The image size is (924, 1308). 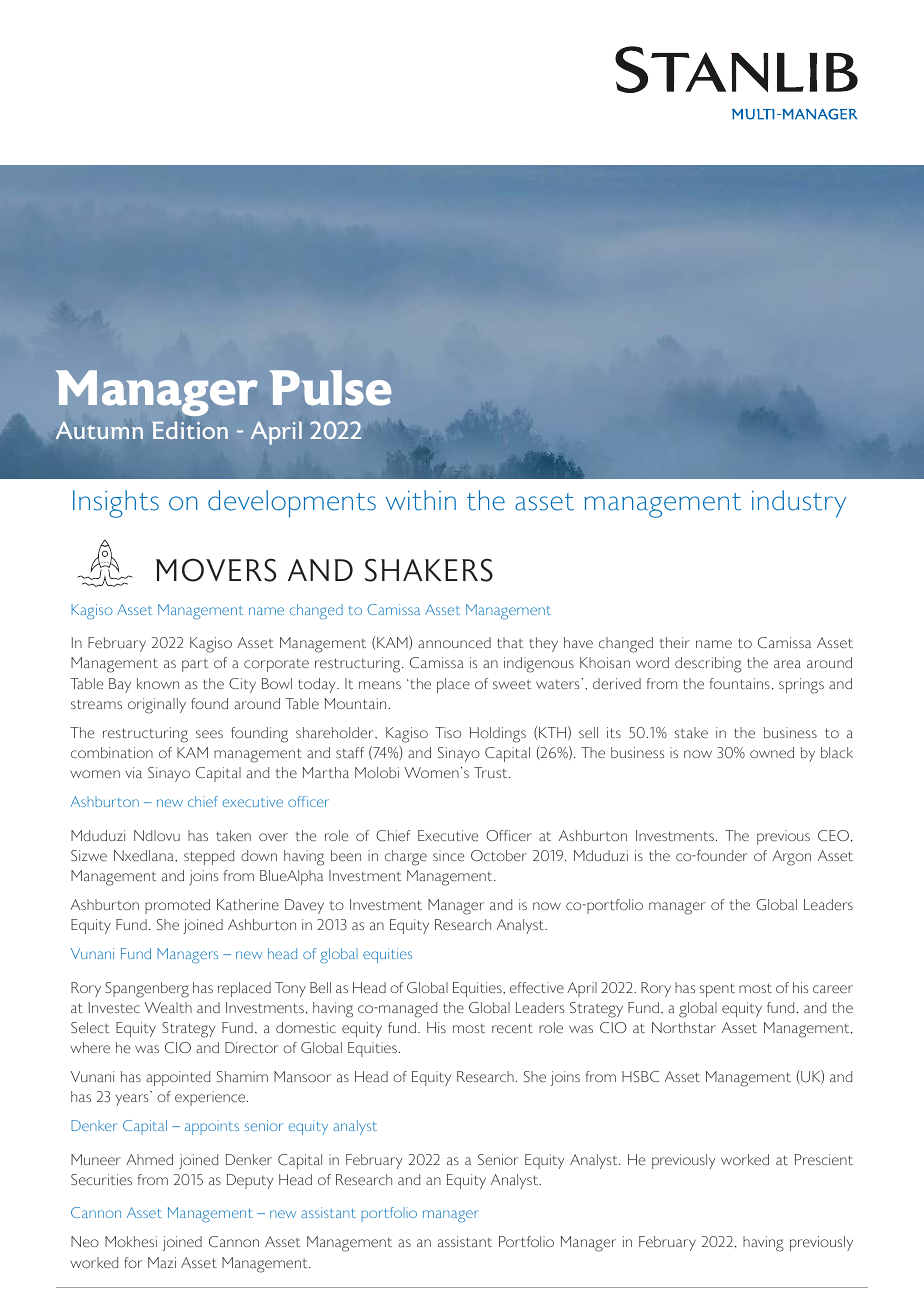 What do you see at coordinates (537, 988) in the image?
I see `effective` at bounding box center [537, 988].
